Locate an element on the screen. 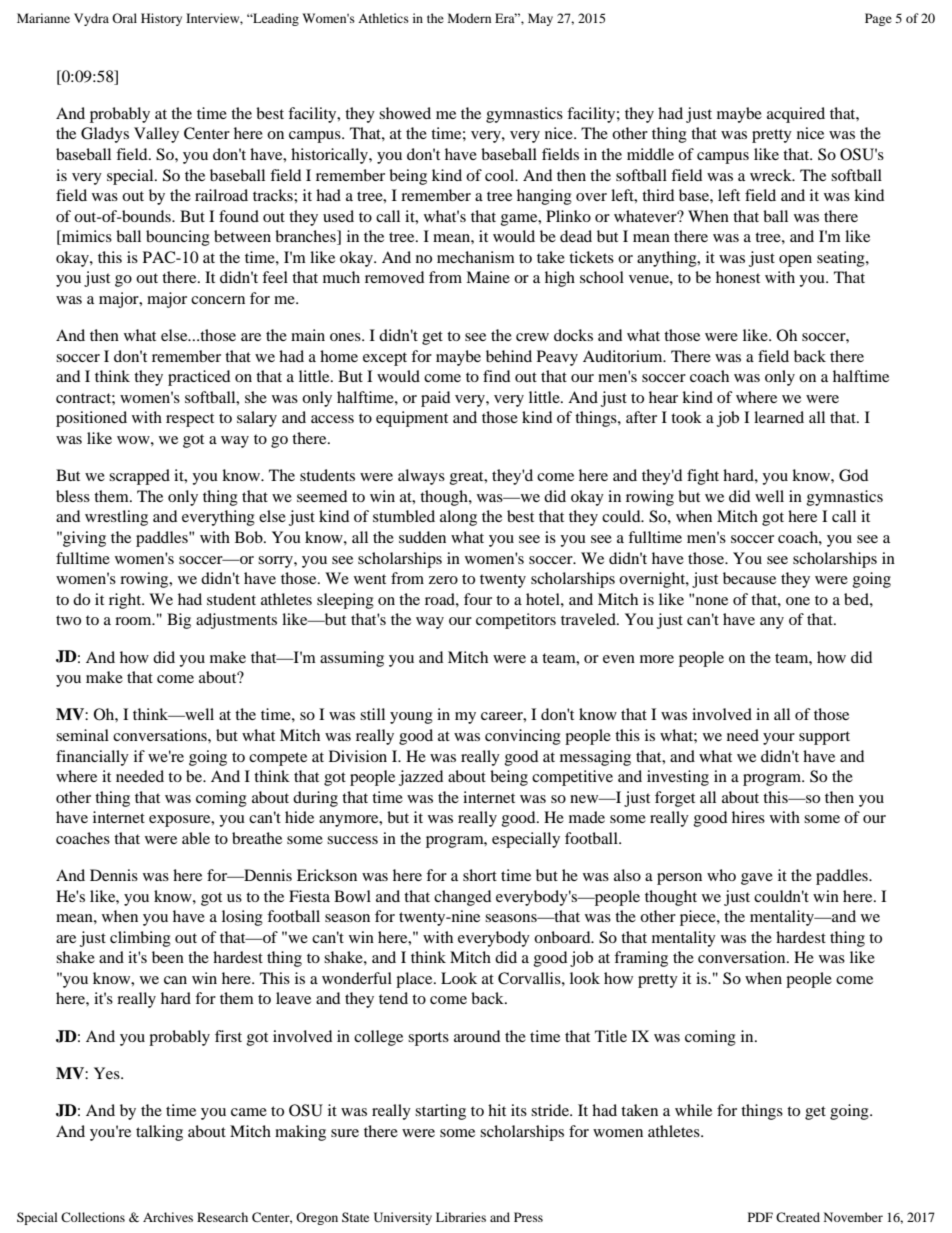  right is located at coordinates (126, 601).
